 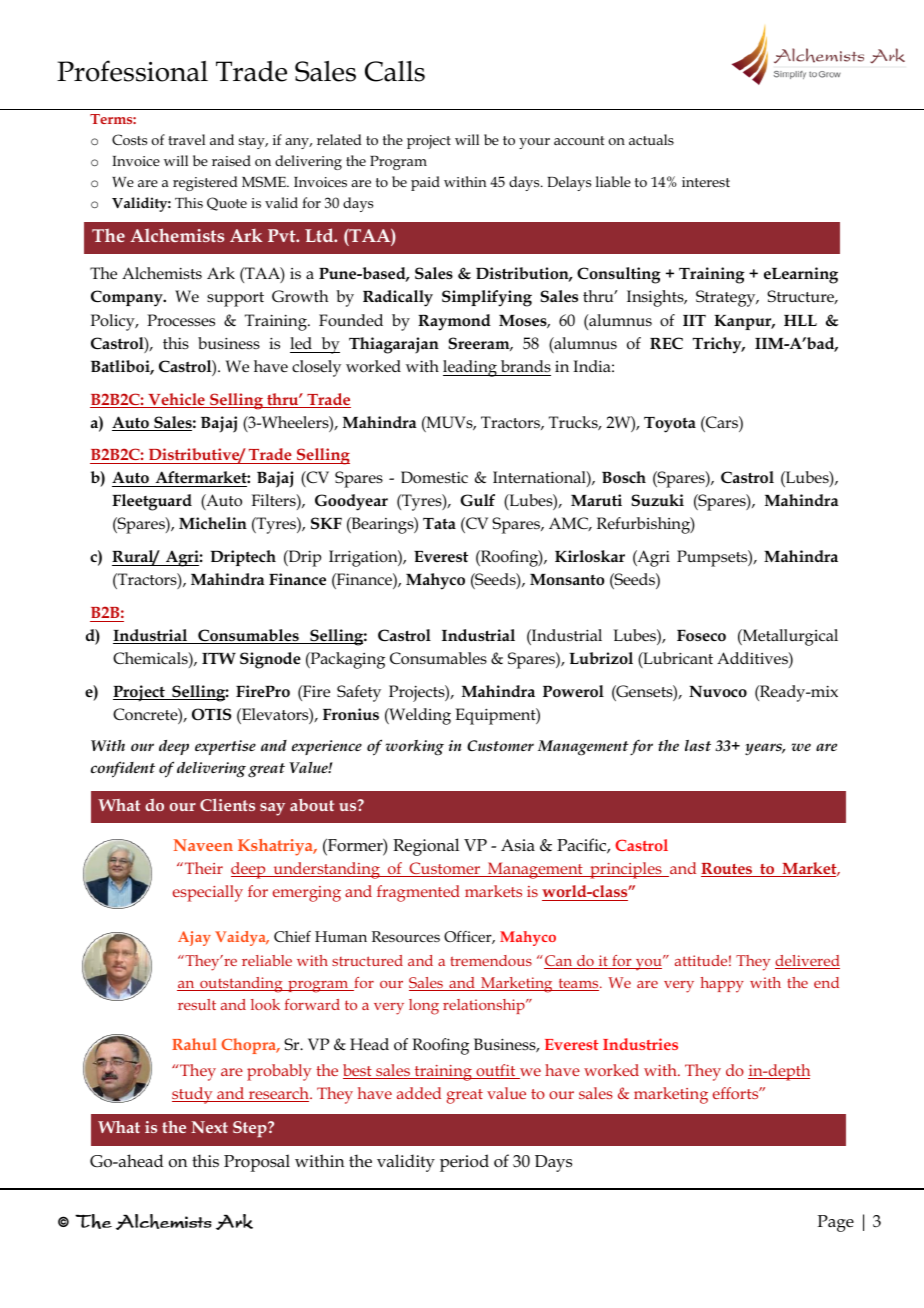 What do you see at coordinates (257, 1163) in the image?
I see `Proposal` at bounding box center [257, 1163].
